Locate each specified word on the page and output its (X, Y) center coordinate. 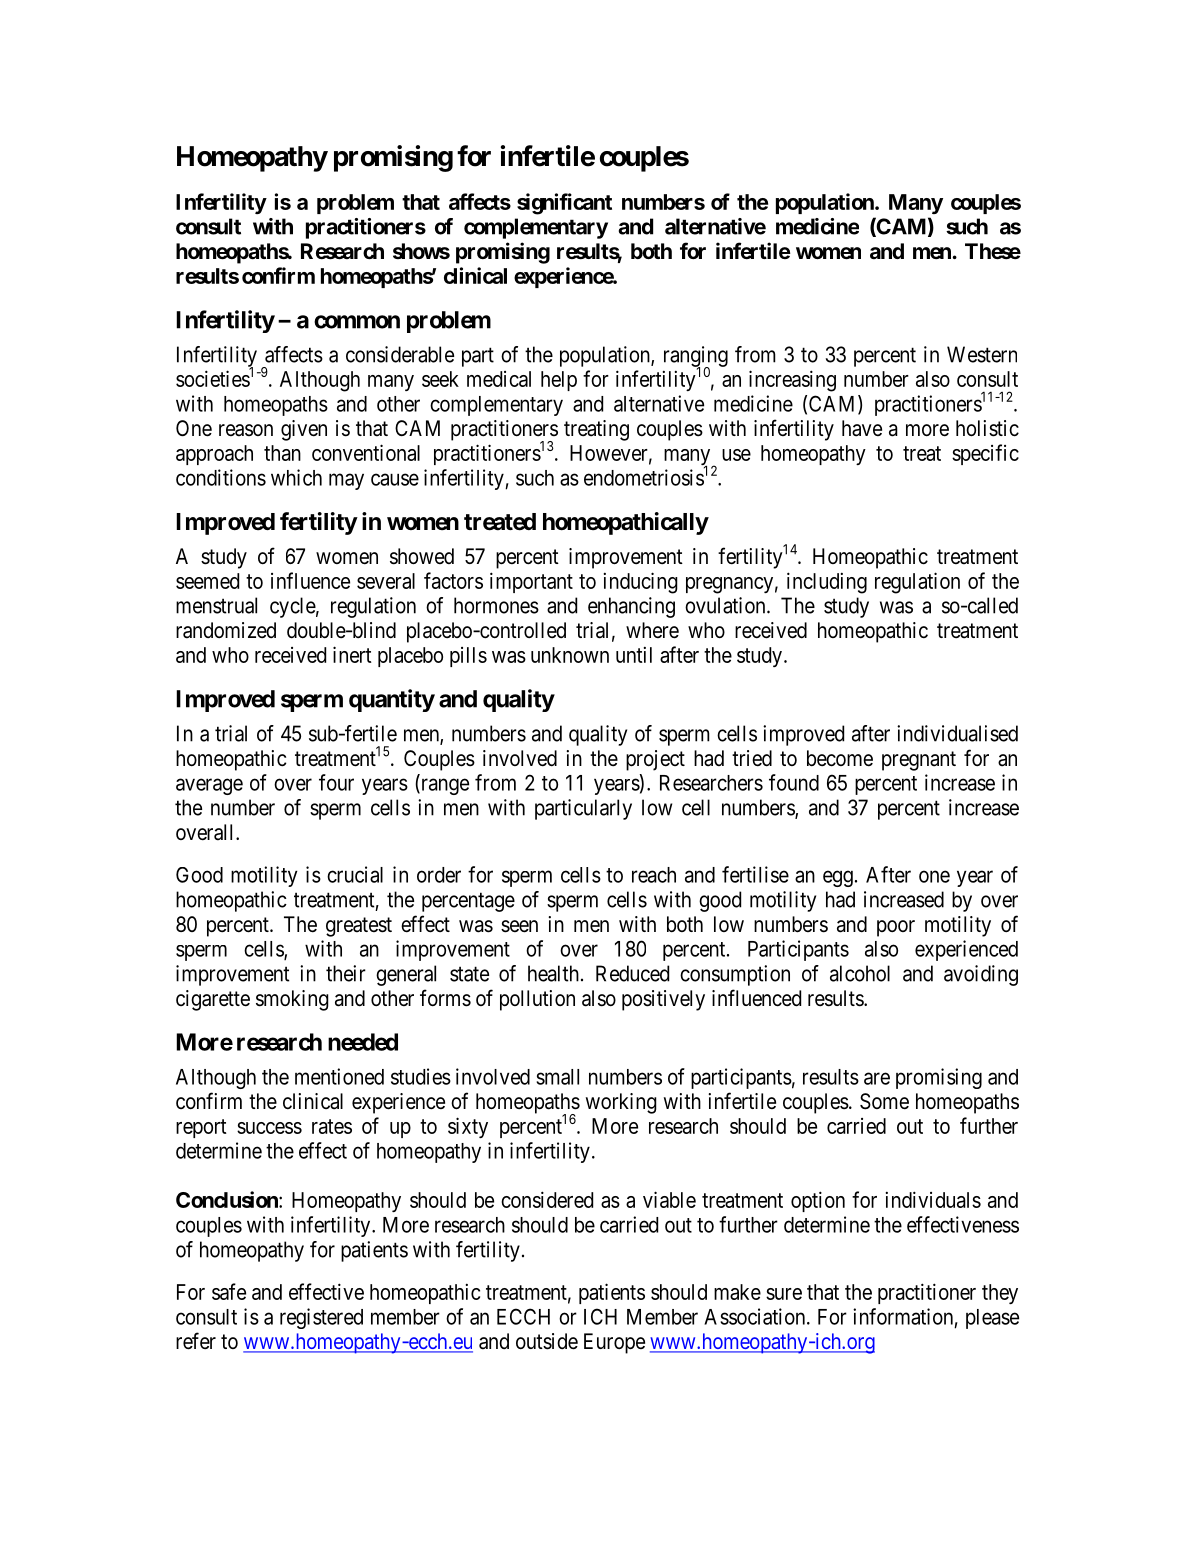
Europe (614, 1343)
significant (564, 204)
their (346, 973)
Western (982, 354)
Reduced (632, 973)
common (357, 322)
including (827, 583)
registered (321, 1318)
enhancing (631, 607)
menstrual (216, 605)
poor (896, 928)
